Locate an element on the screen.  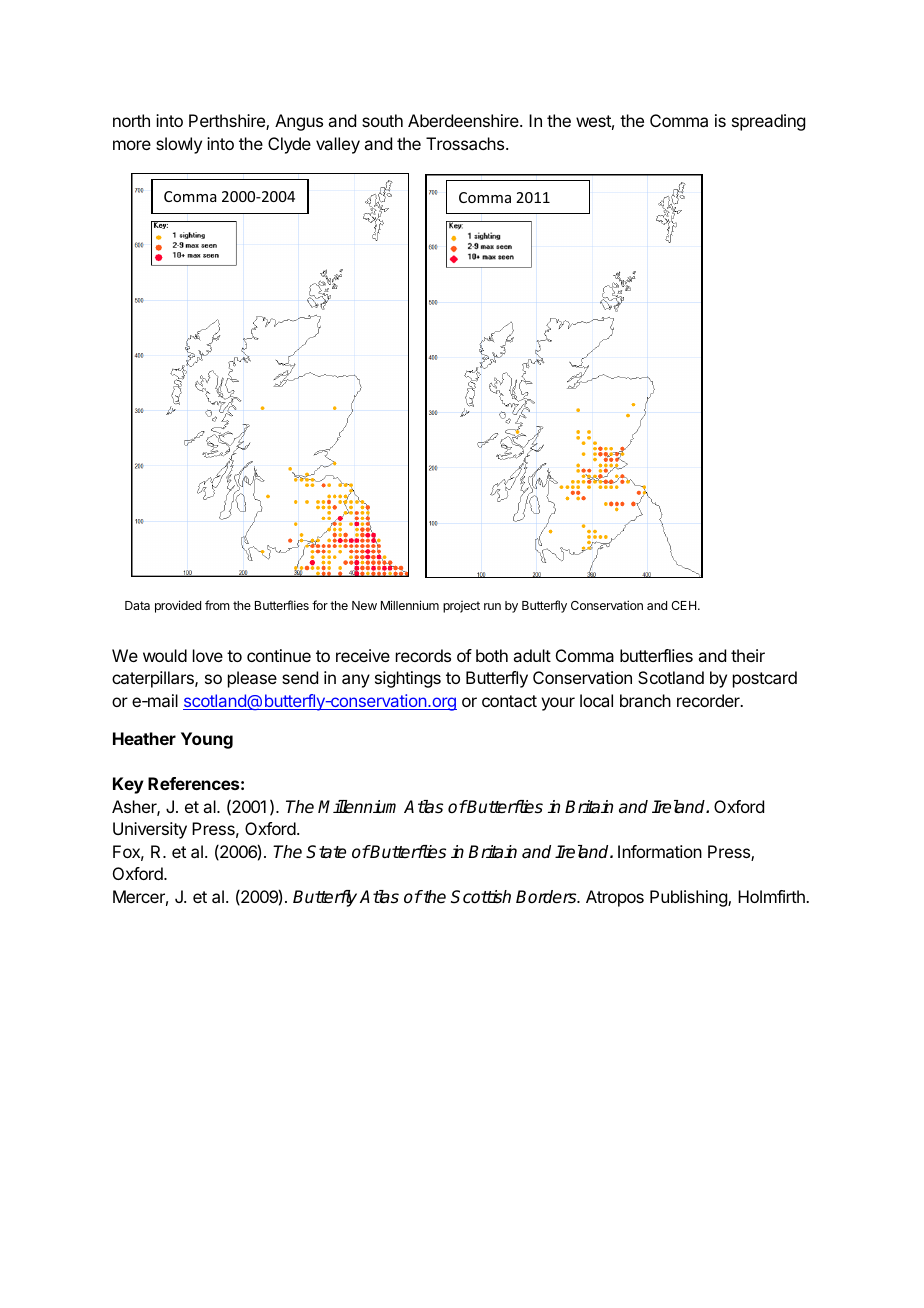
slowly is located at coordinates (179, 145).
